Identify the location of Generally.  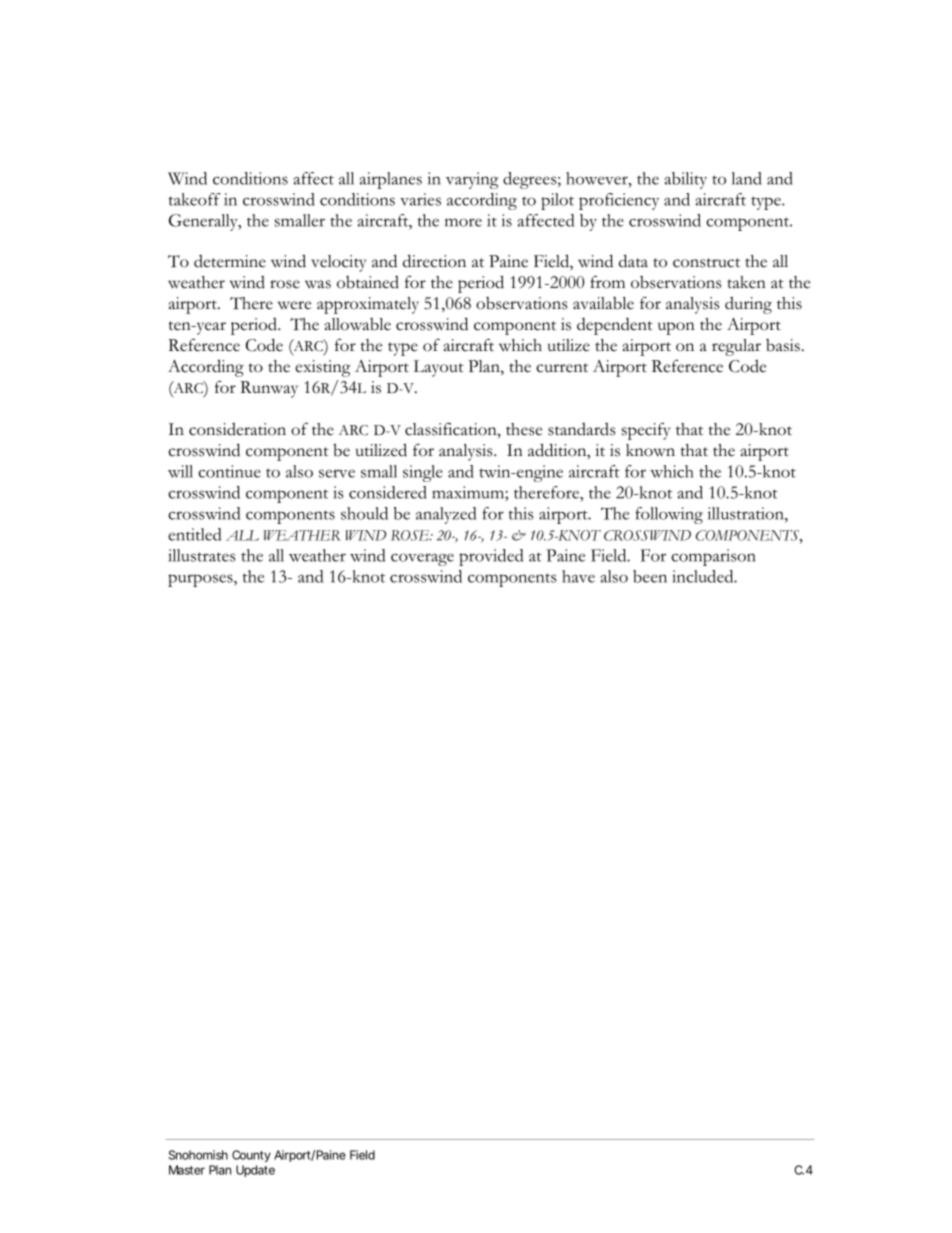
(204, 222).
